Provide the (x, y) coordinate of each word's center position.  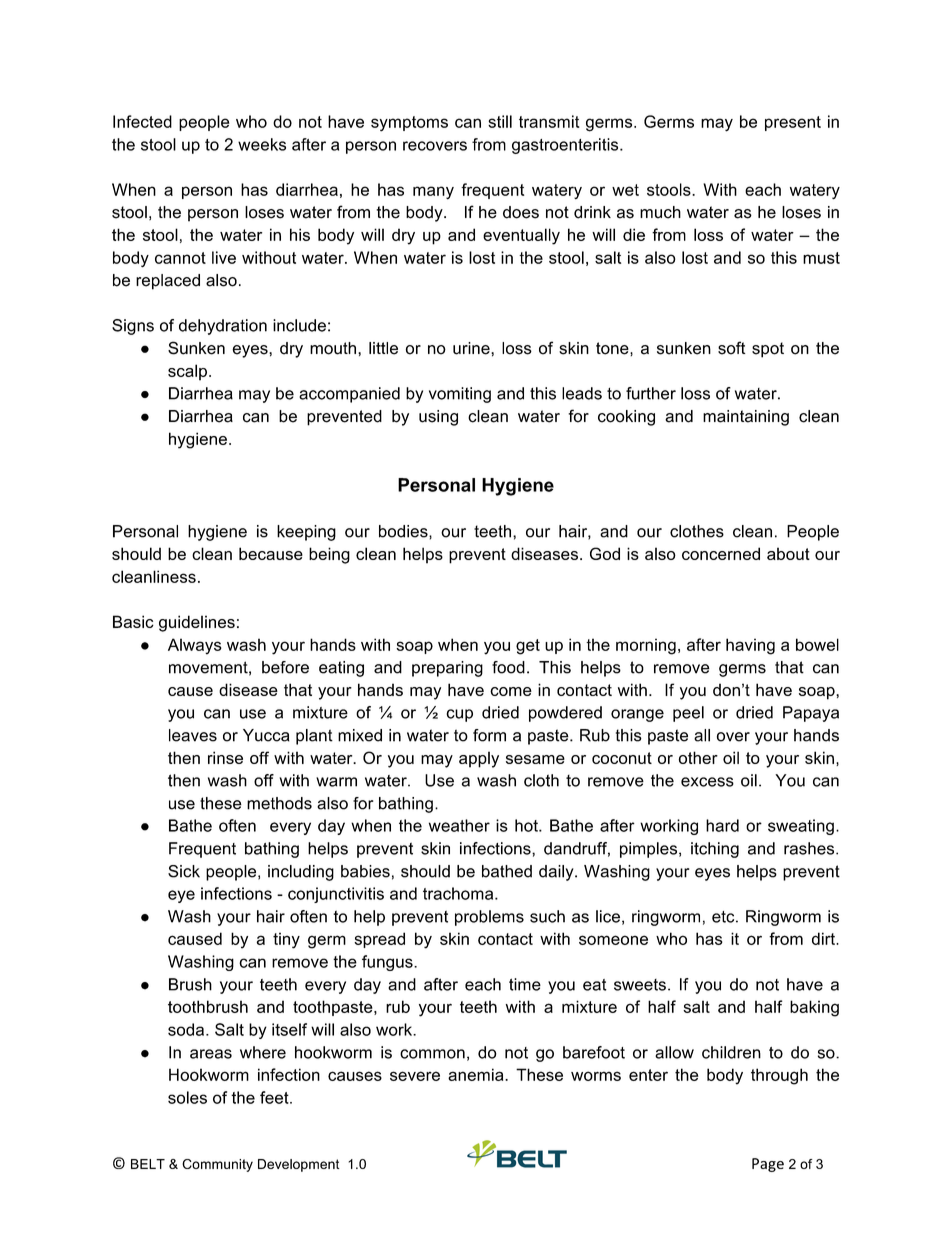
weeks (262, 144)
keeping (306, 533)
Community (217, 1165)
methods (279, 803)
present (793, 123)
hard (722, 825)
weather (459, 825)
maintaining (746, 418)
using (438, 418)
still (500, 121)
